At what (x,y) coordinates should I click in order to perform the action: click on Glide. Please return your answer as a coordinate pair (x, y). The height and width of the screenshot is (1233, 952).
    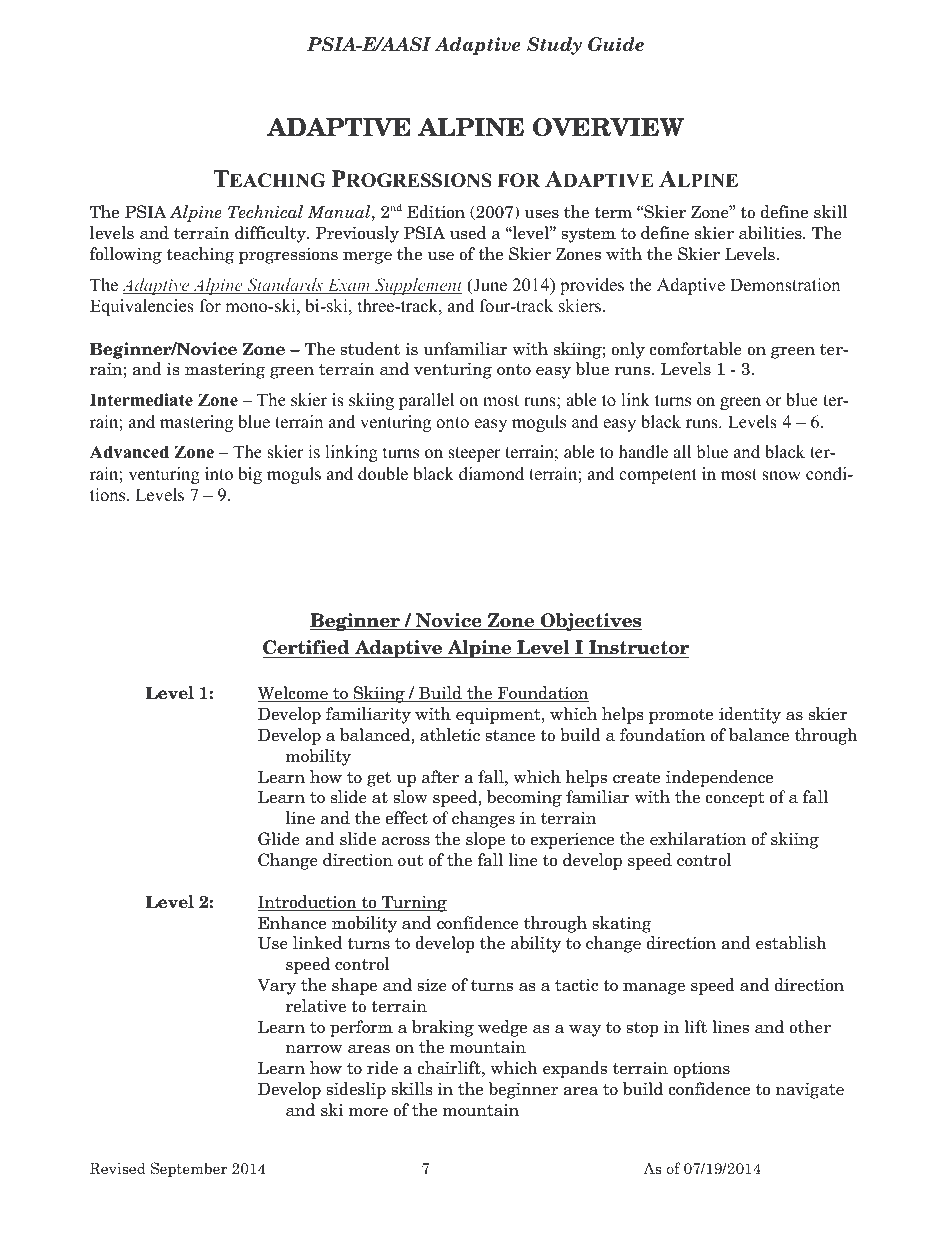
    Looking at the image, I should click on (279, 839).
